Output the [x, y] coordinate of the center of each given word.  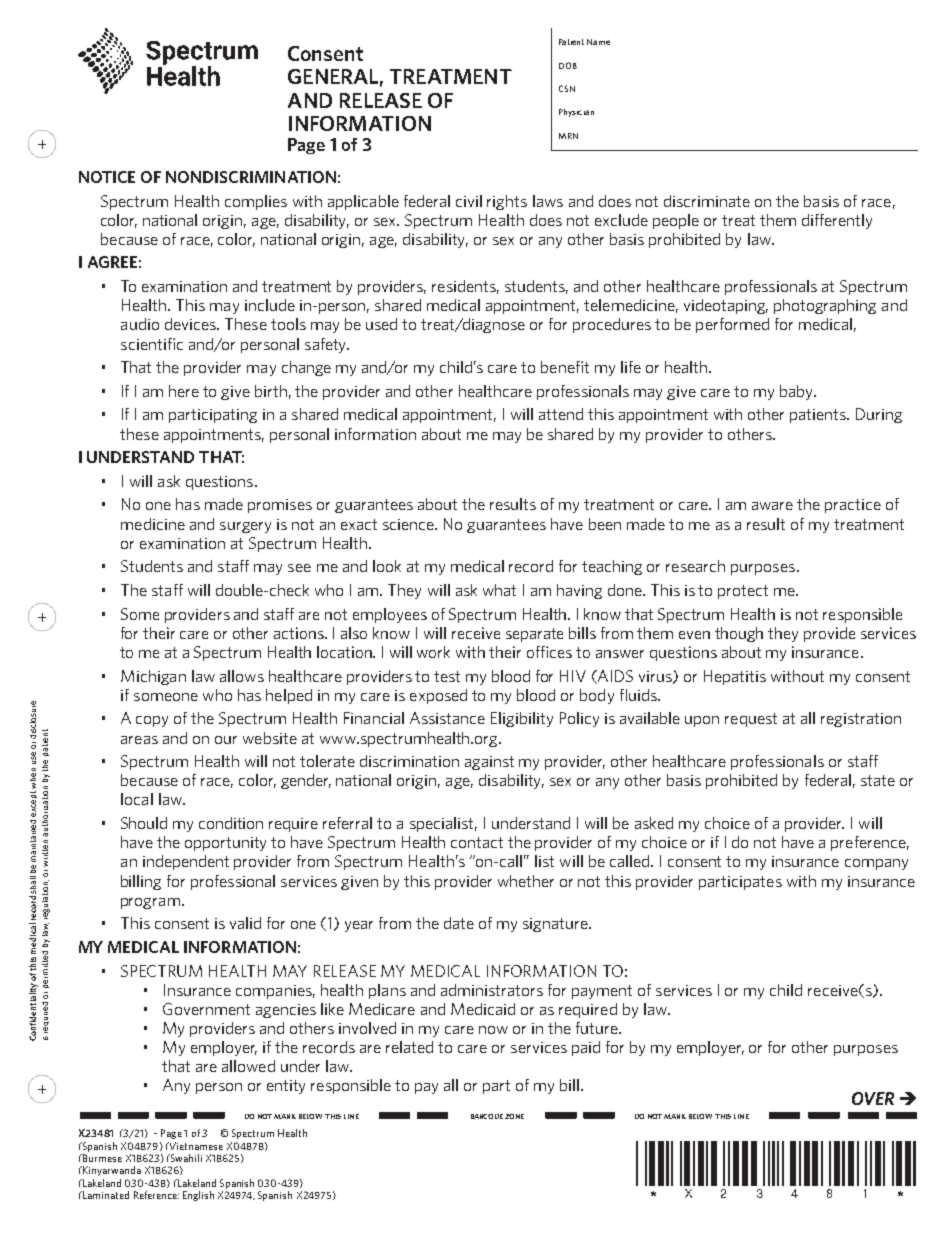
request [751, 720]
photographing [825, 306]
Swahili [185, 1158]
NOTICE [107, 177]
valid [245, 923]
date [459, 923]
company [876, 864]
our [226, 740]
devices [191, 324]
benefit [565, 367]
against [489, 763]
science [410, 524]
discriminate [707, 201]
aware [772, 506]
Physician [576, 113]
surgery [245, 527]
